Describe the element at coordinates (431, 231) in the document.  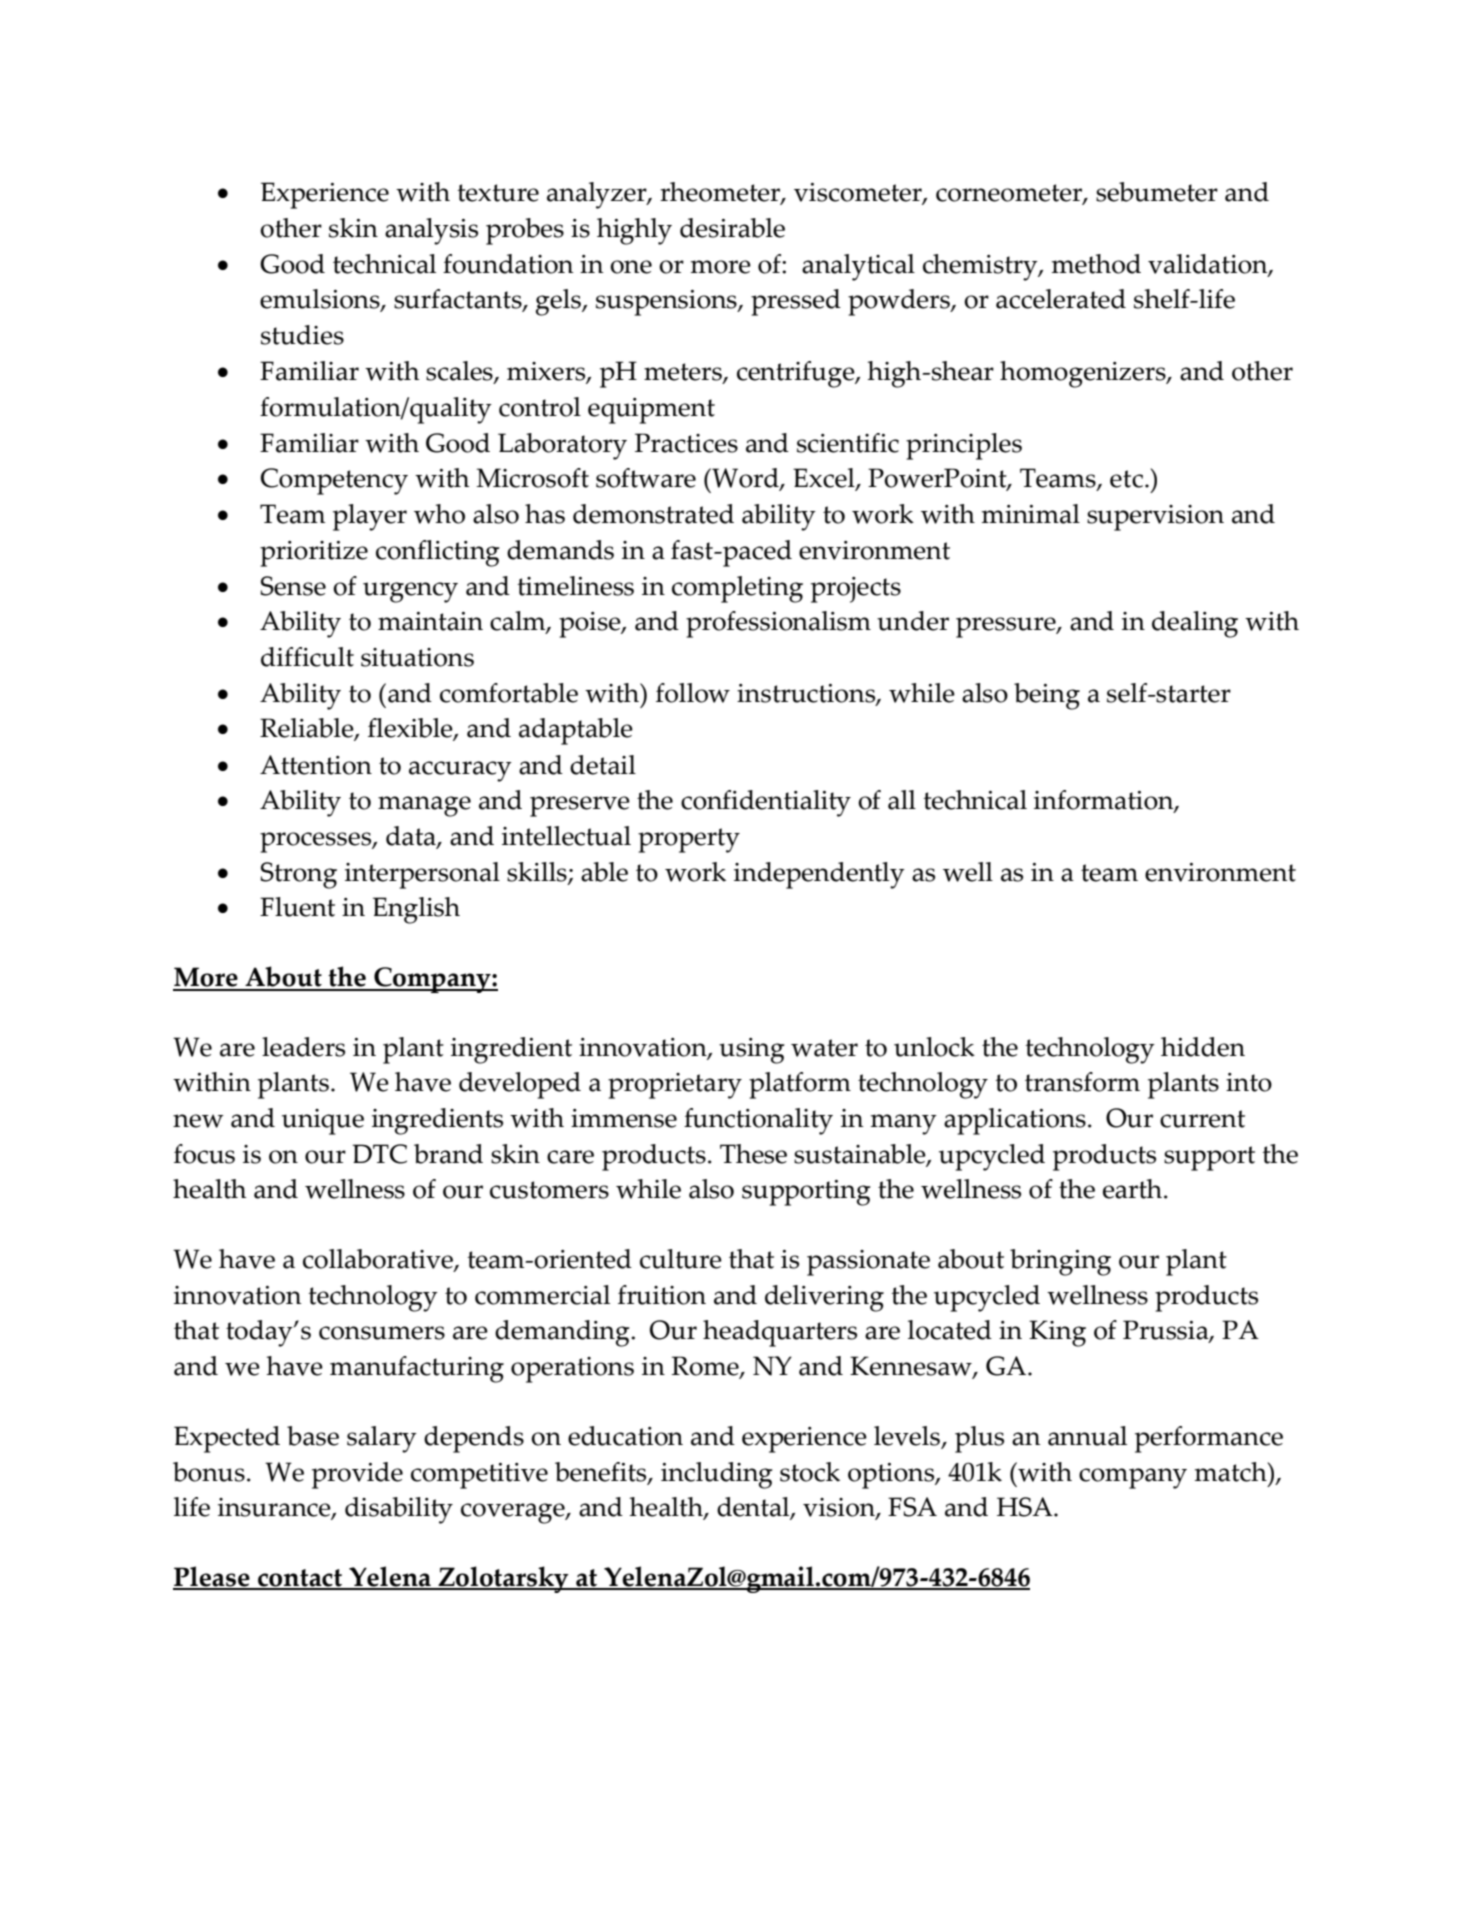
I see `analysis` at that location.
